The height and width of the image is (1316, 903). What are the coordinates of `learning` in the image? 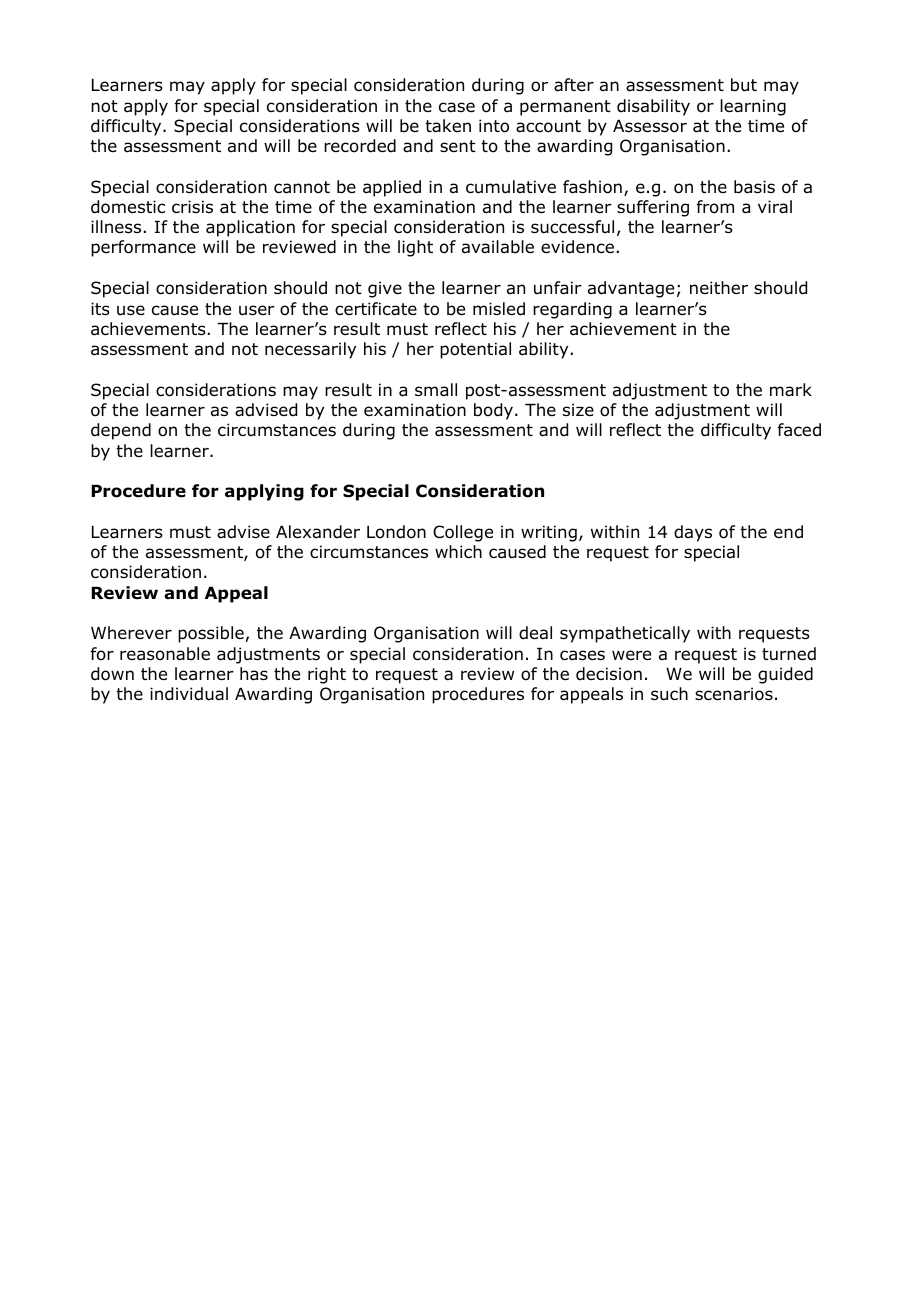 It's located at (753, 107).
